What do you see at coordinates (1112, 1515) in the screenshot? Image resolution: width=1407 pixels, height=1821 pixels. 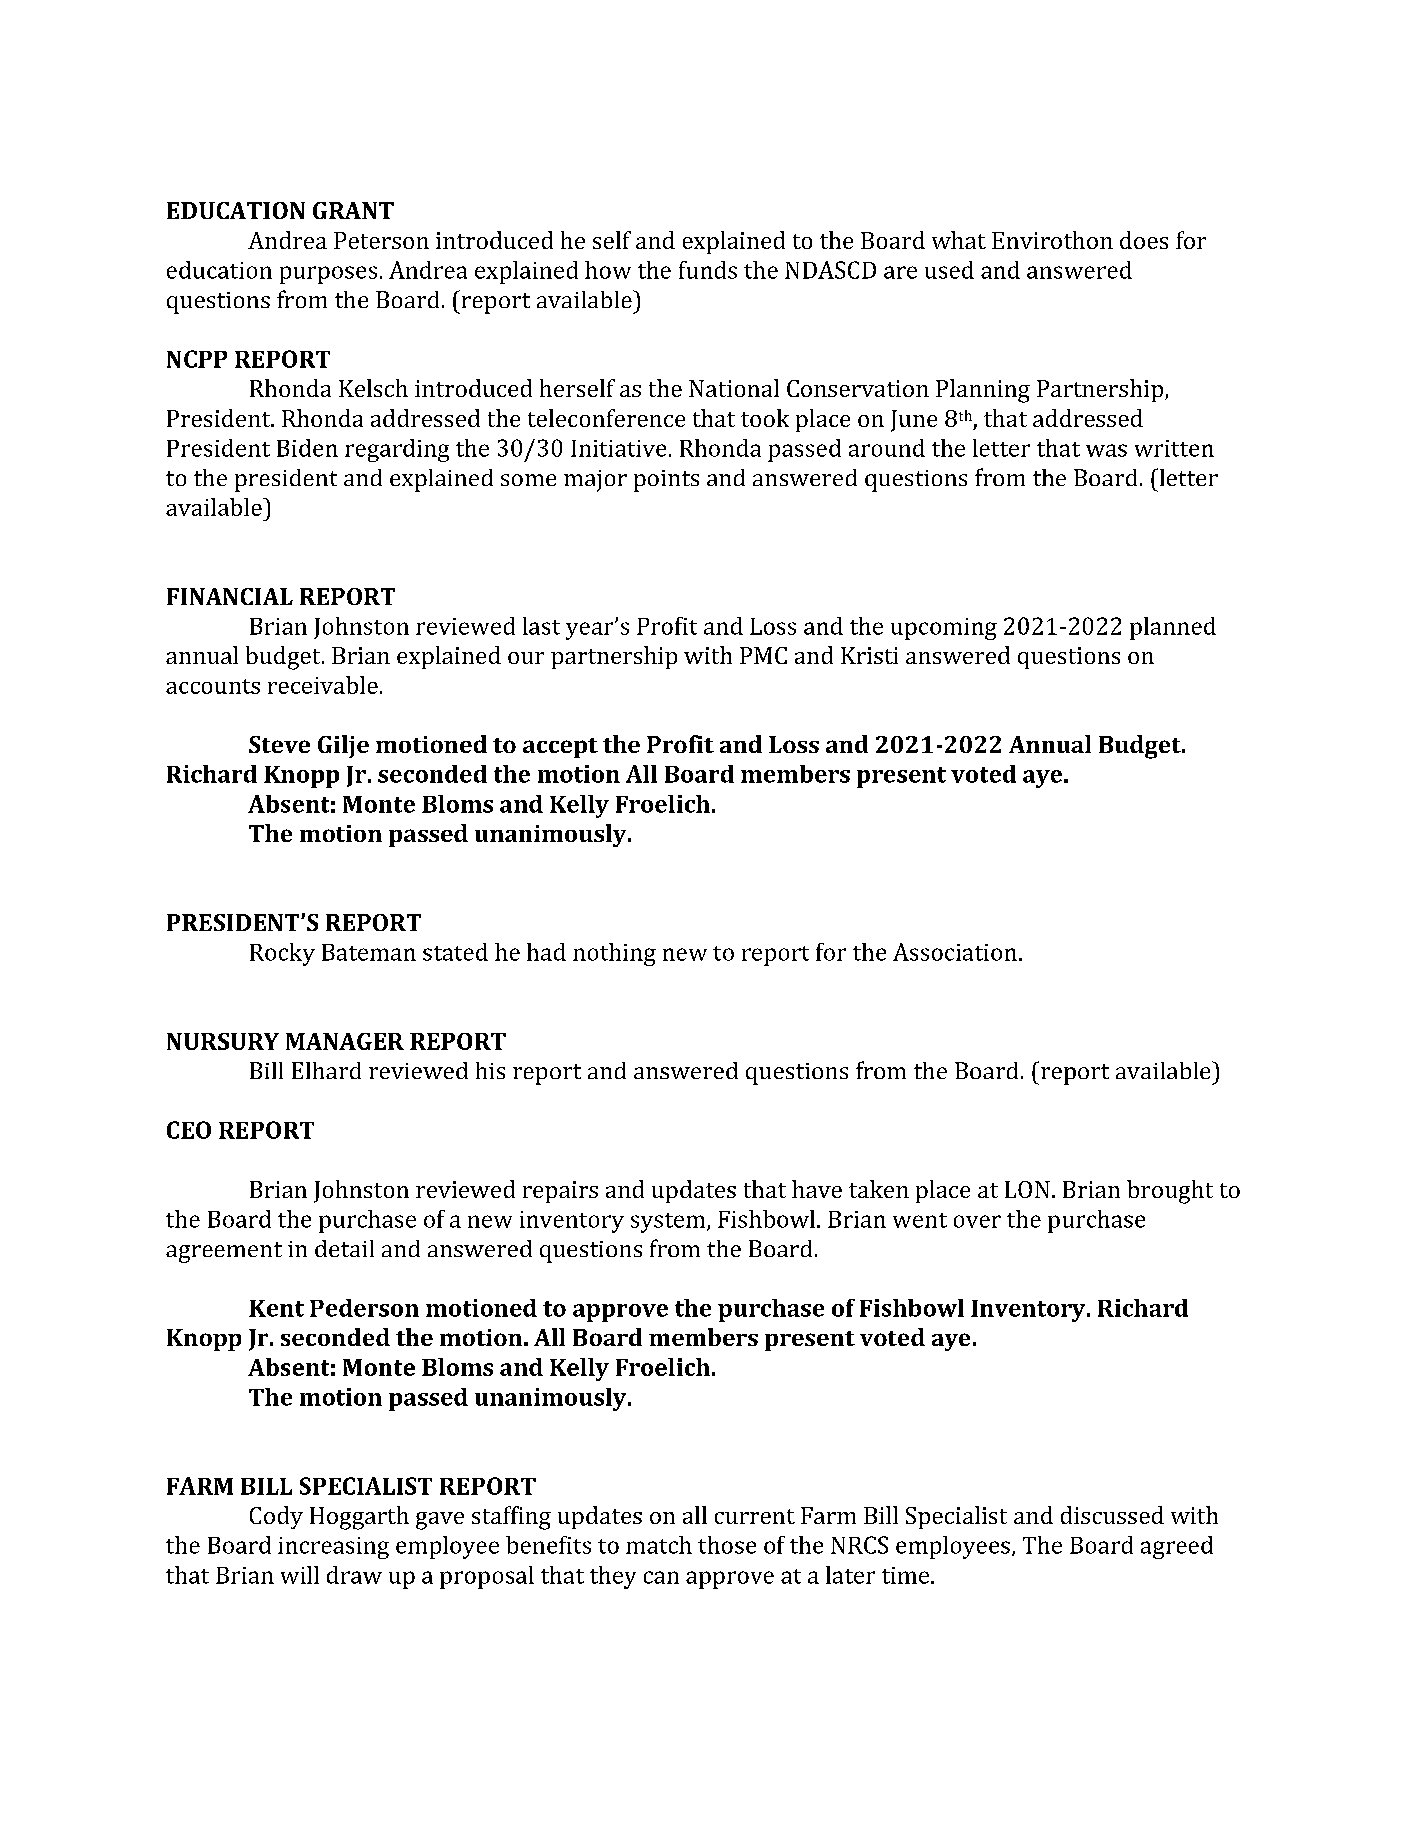 I see `discussed` at bounding box center [1112, 1515].
